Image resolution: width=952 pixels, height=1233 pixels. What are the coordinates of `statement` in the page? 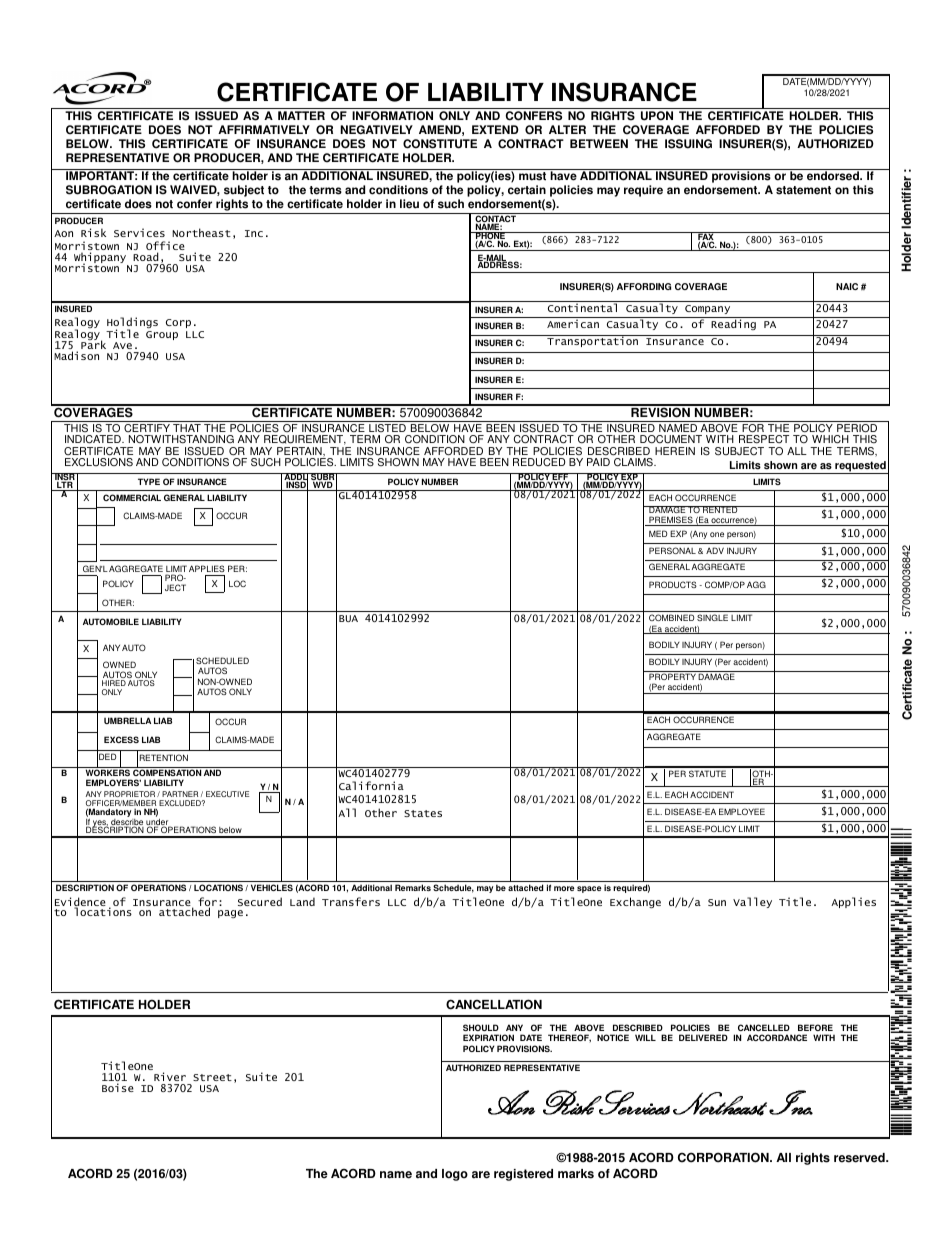 It's located at (803, 190).
